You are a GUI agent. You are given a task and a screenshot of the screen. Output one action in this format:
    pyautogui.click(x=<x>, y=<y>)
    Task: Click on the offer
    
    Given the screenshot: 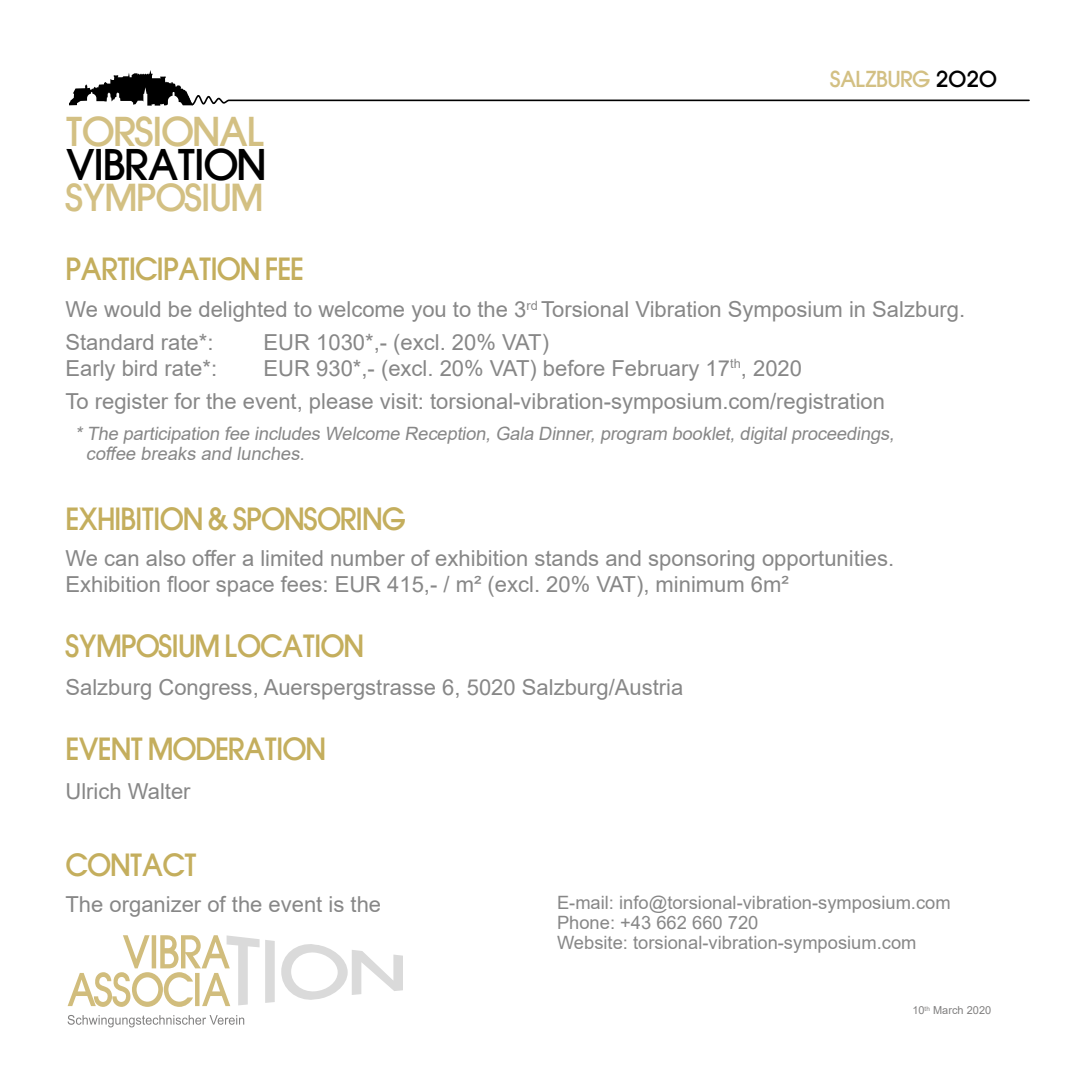 What is the action you would take?
    pyautogui.click(x=214, y=558)
